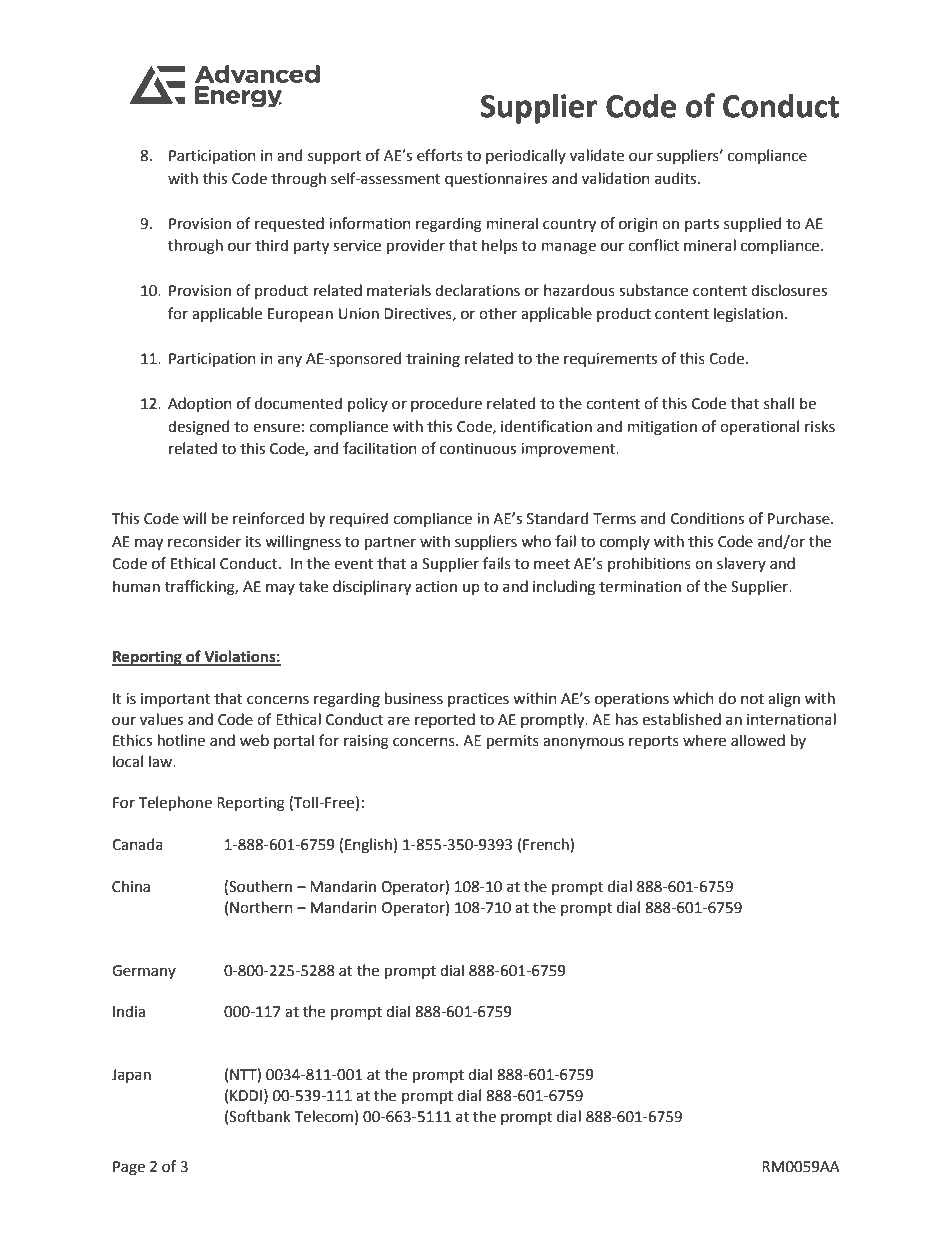 The width and height of the screenshot is (952, 1233). Describe the element at coordinates (129, 1168) in the screenshot. I see `Page` at that location.
